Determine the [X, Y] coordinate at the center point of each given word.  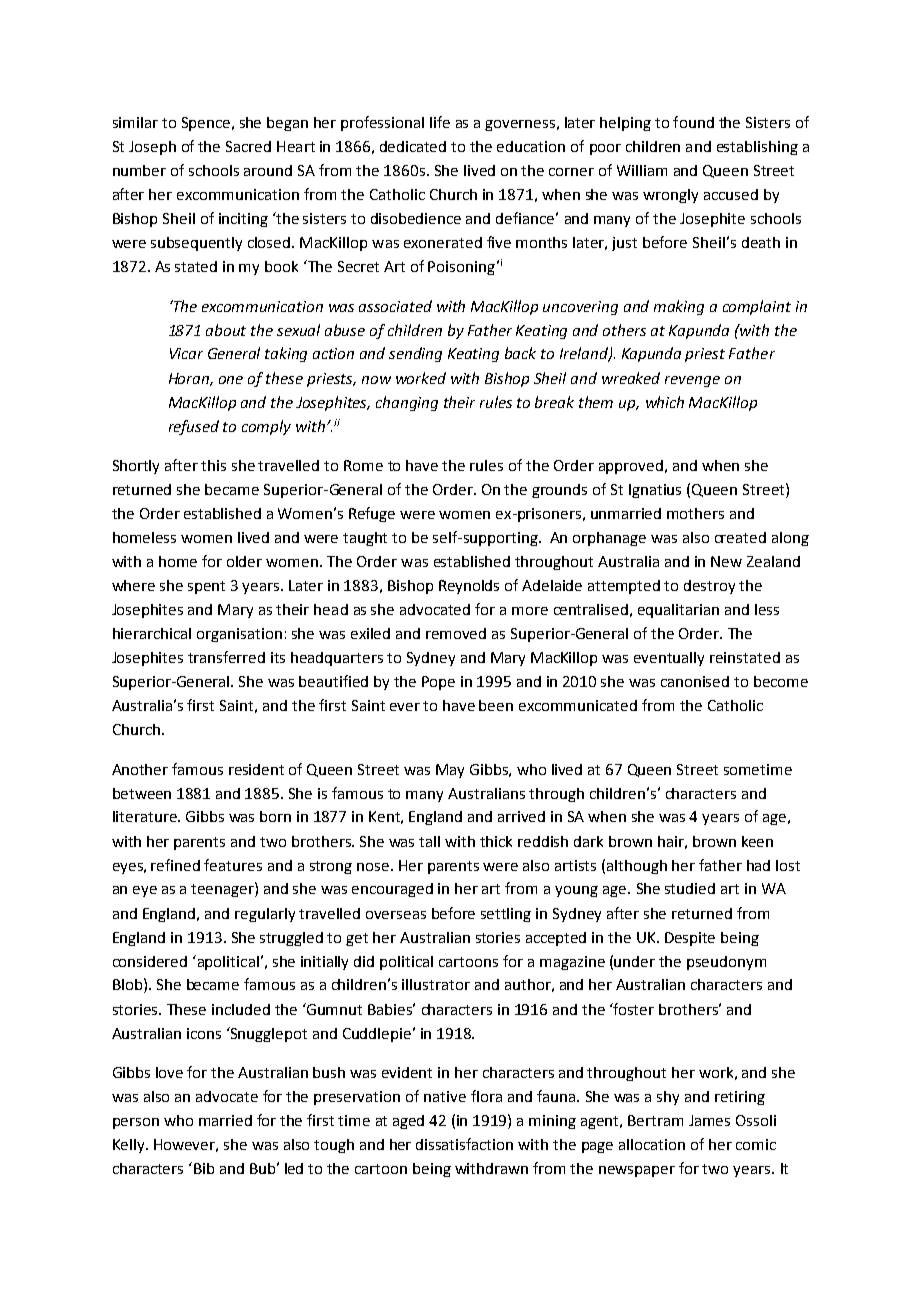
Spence [206, 124]
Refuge [372, 514]
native [445, 1096]
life [440, 122]
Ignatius [655, 491]
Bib [204, 1168]
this [213, 465]
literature [146, 816]
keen [757, 841]
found [693, 122]
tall [429, 841]
